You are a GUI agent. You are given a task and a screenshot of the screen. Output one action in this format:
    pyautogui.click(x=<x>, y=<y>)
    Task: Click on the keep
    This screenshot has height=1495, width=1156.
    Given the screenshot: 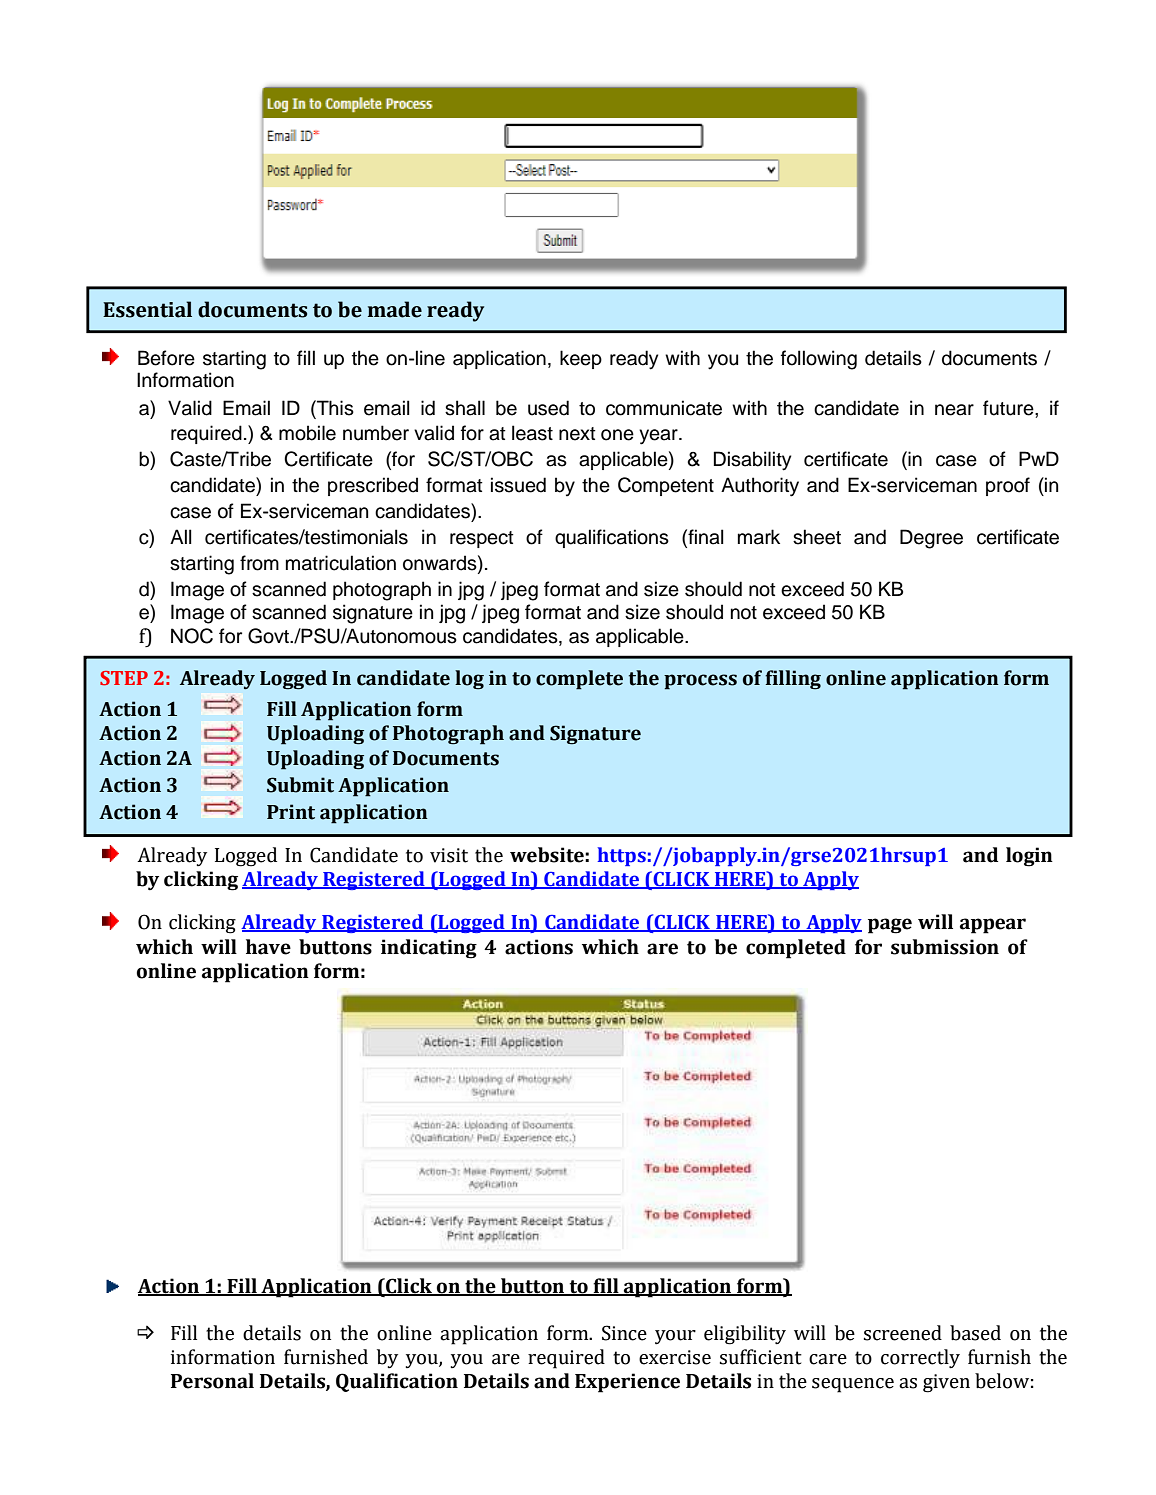 What is the action you would take?
    pyautogui.click(x=581, y=359)
